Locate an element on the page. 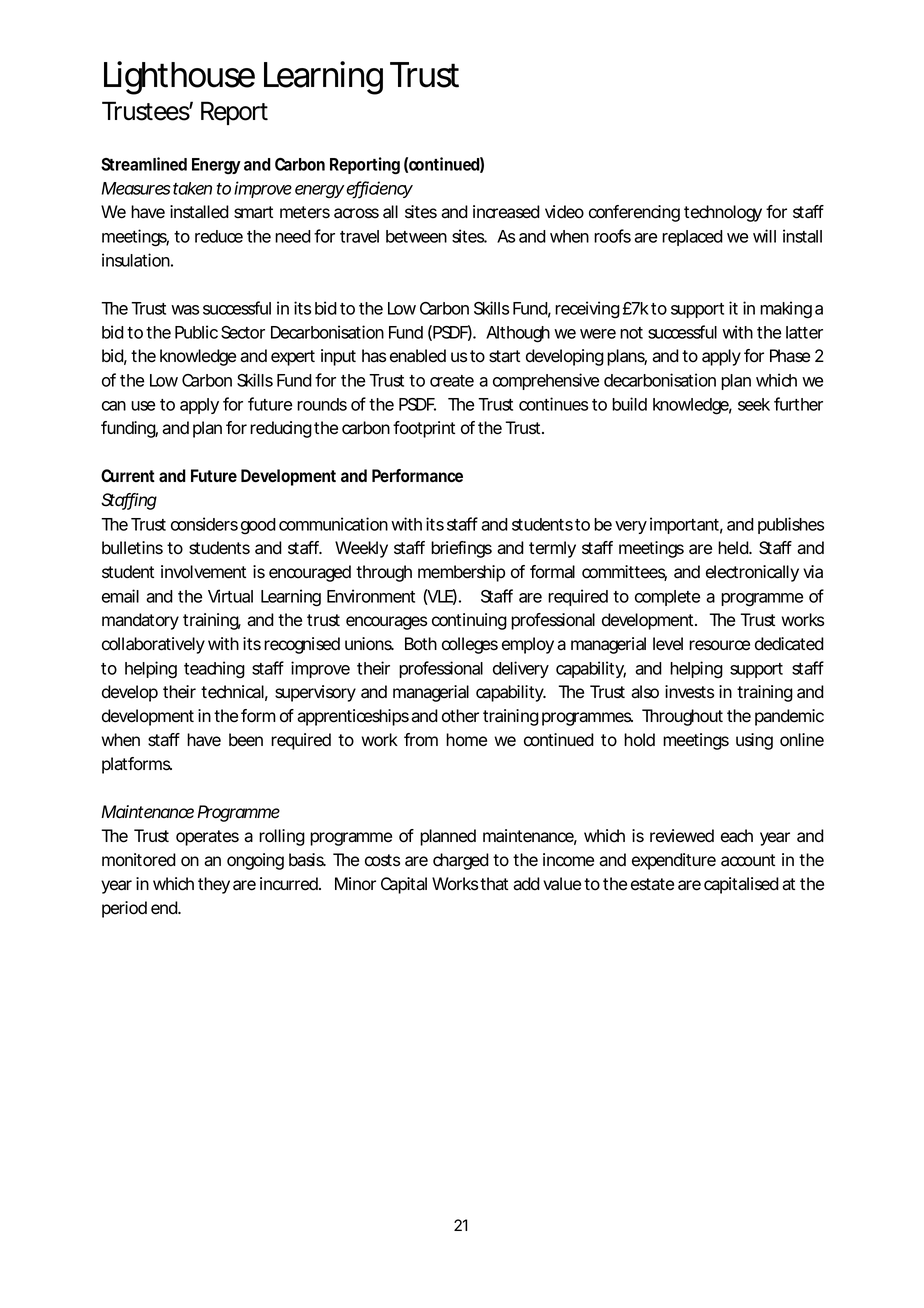 The height and width of the image is (1308, 924). held is located at coordinates (735, 548).
